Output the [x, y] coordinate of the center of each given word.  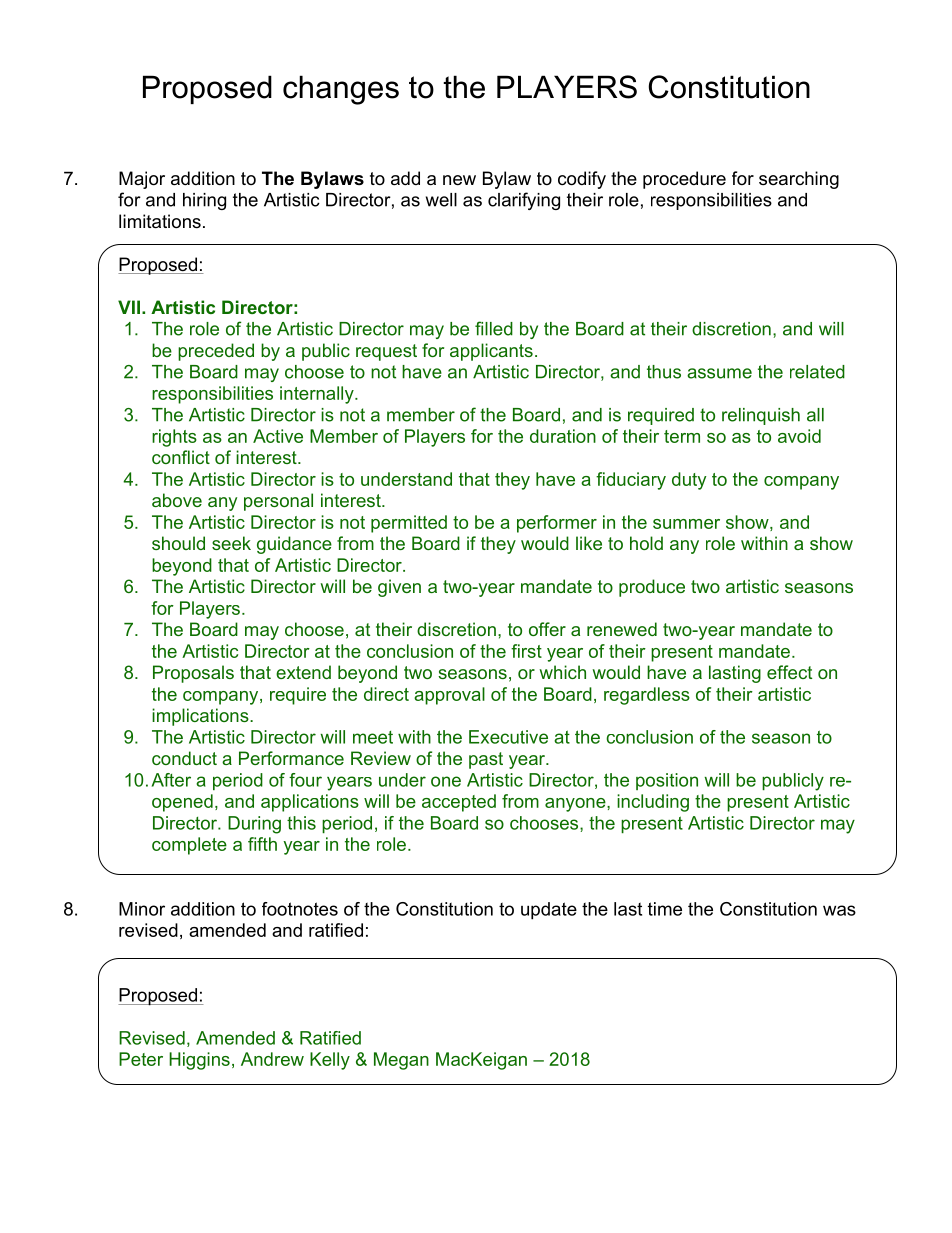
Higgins [199, 1061]
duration [563, 436]
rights [174, 438]
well [441, 200]
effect [789, 672]
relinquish [761, 416]
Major [142, 180]
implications [201, 717]
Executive [508, 737]
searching [799, 180]
